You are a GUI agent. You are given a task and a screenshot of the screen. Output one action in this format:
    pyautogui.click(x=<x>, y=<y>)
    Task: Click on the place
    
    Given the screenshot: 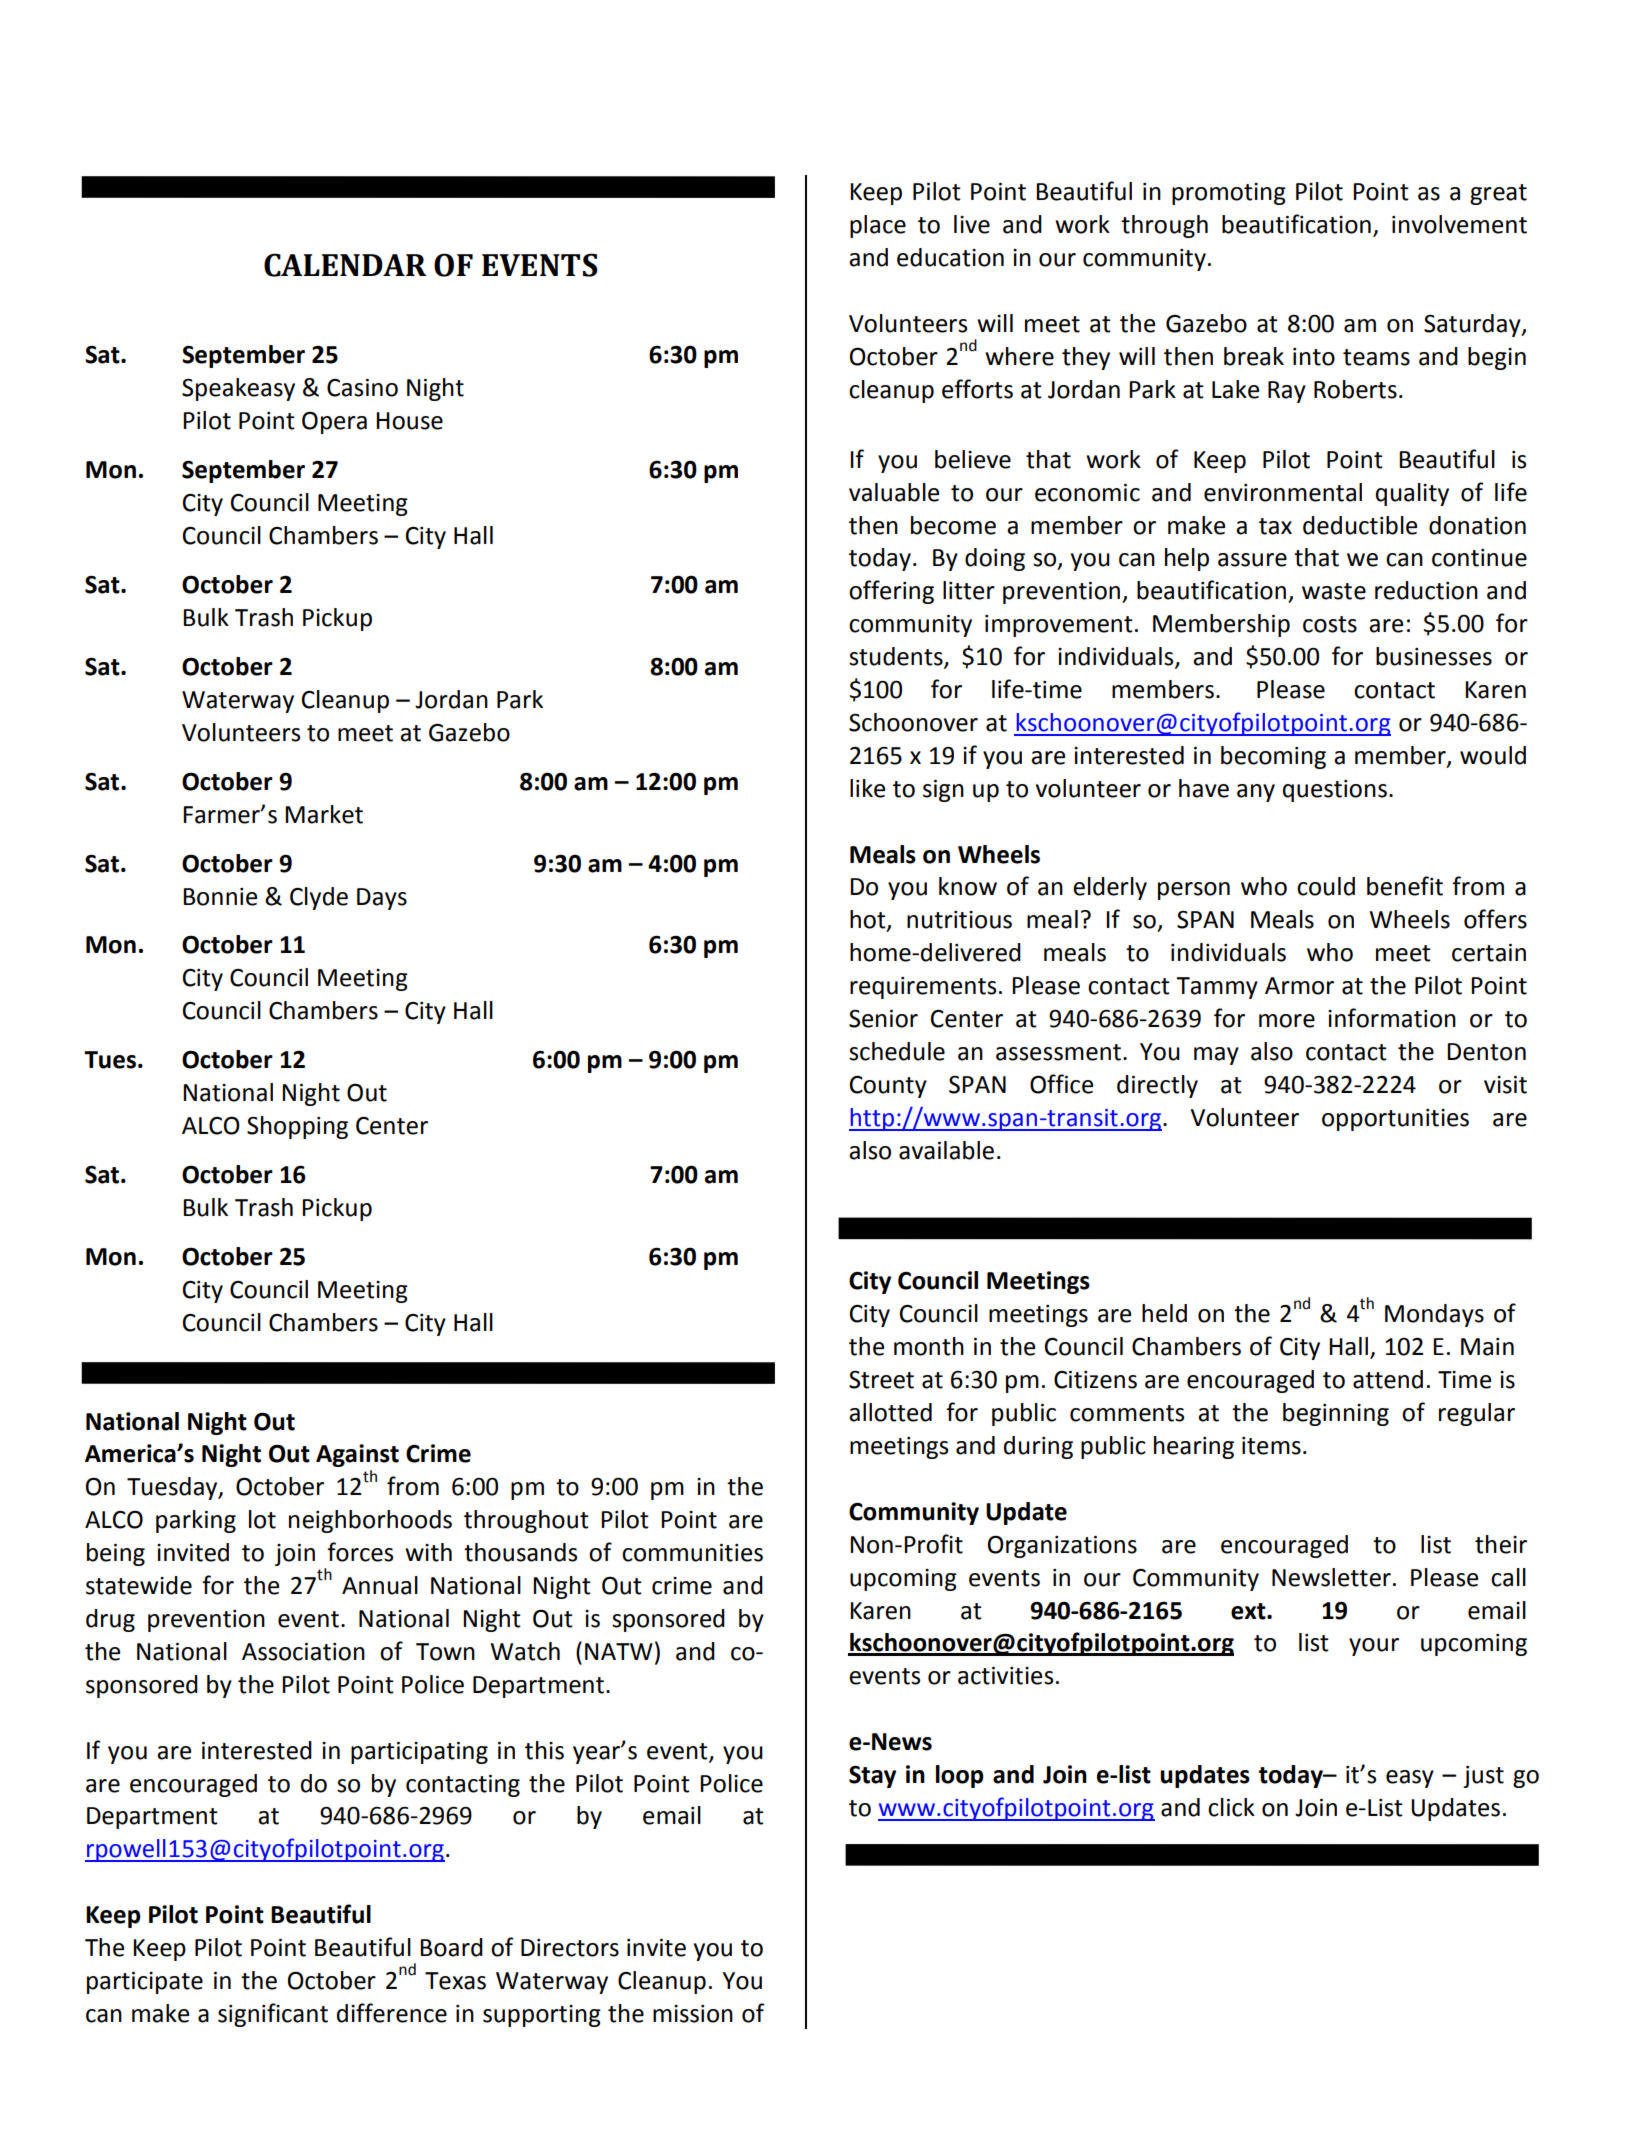 What is the action you would take?
    pyautogui.click(x=878, y=226)
